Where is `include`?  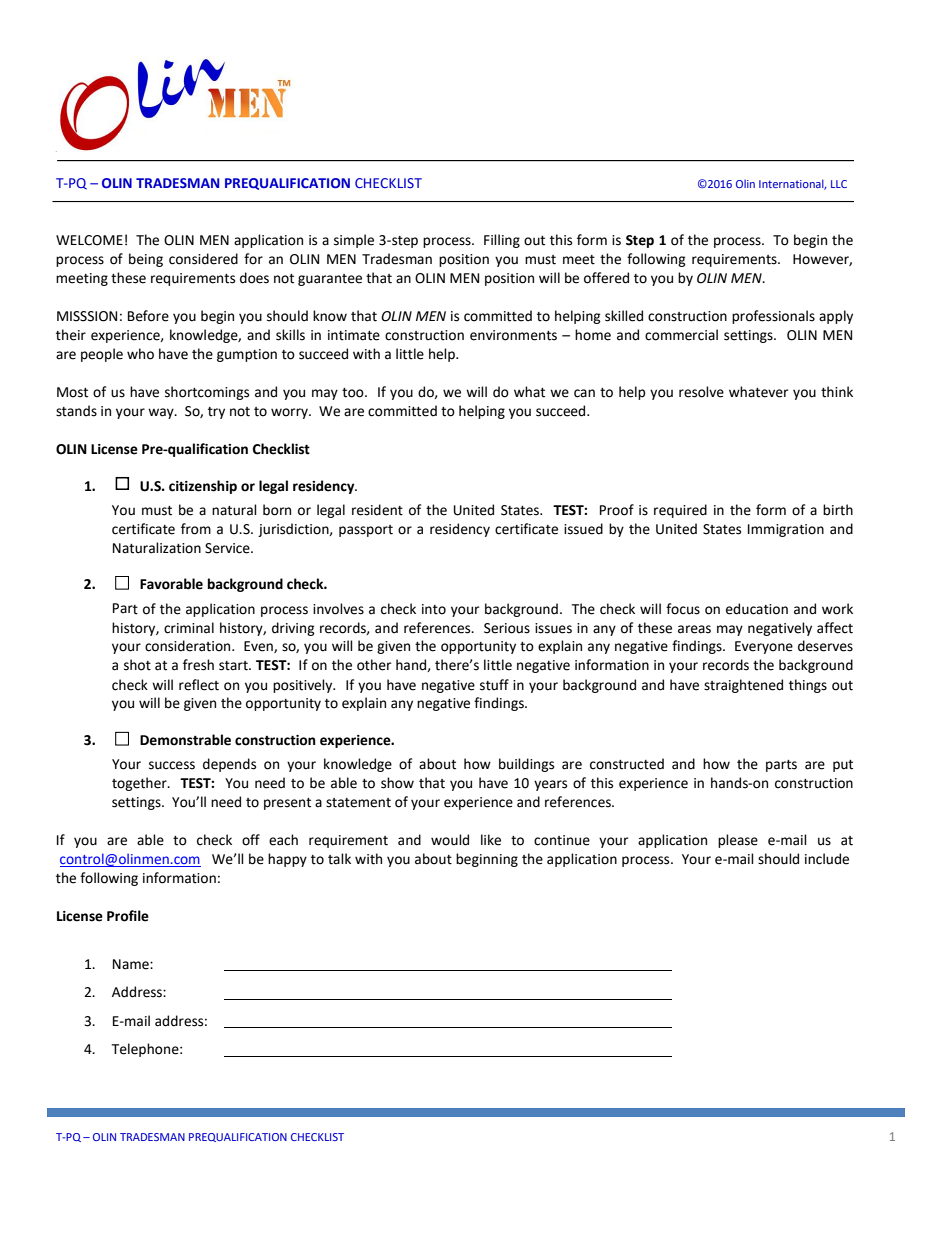 include is located at coordinates (827, 859).
